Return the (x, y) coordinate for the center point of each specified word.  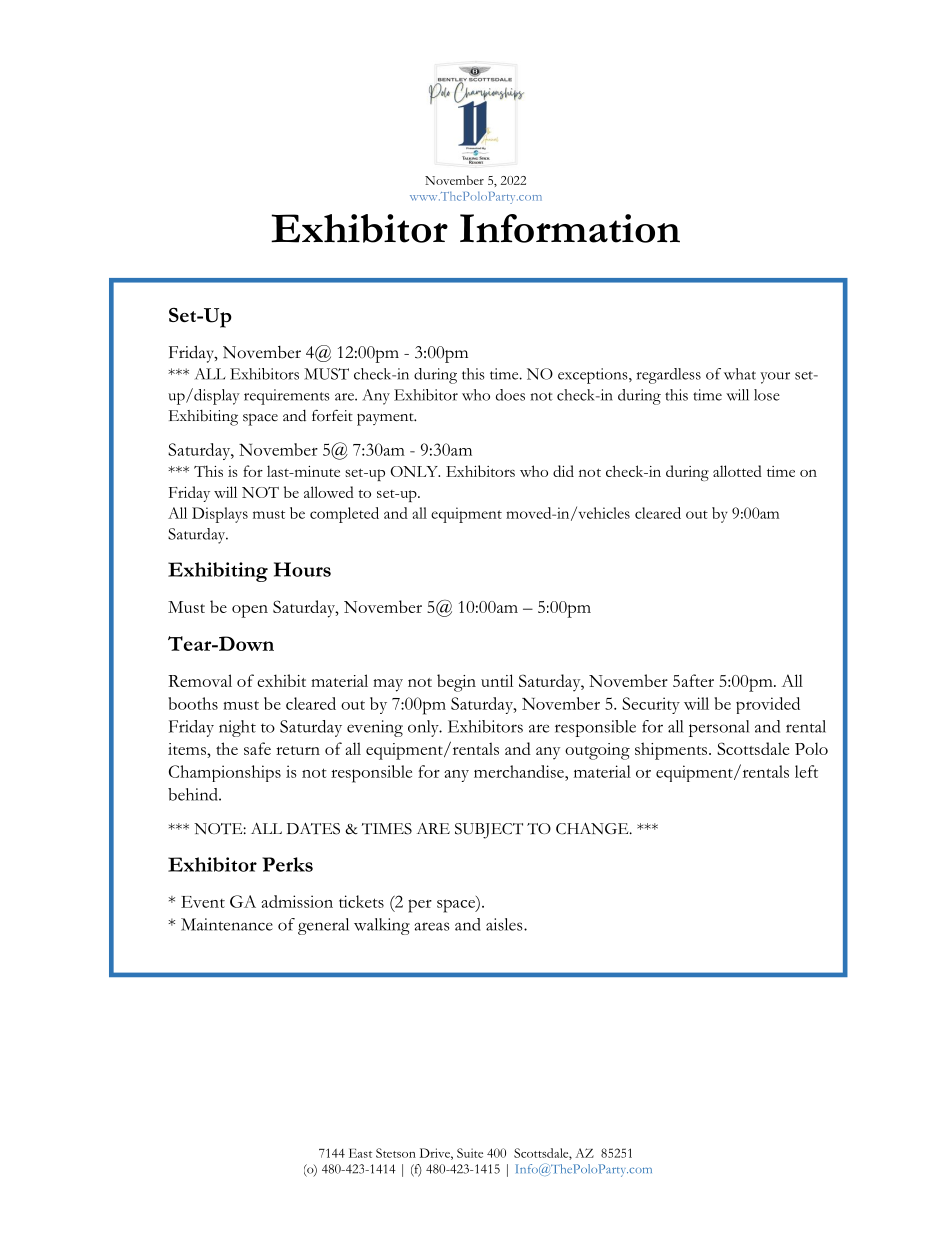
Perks (287, 864)
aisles (505, 924)
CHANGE (593, 829)
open (250, 611)
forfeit (332, 415)
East (360, 1153)
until (497, 680)
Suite (470, 1153)
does (510, 395)
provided (768, 705)
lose (767, 395)
